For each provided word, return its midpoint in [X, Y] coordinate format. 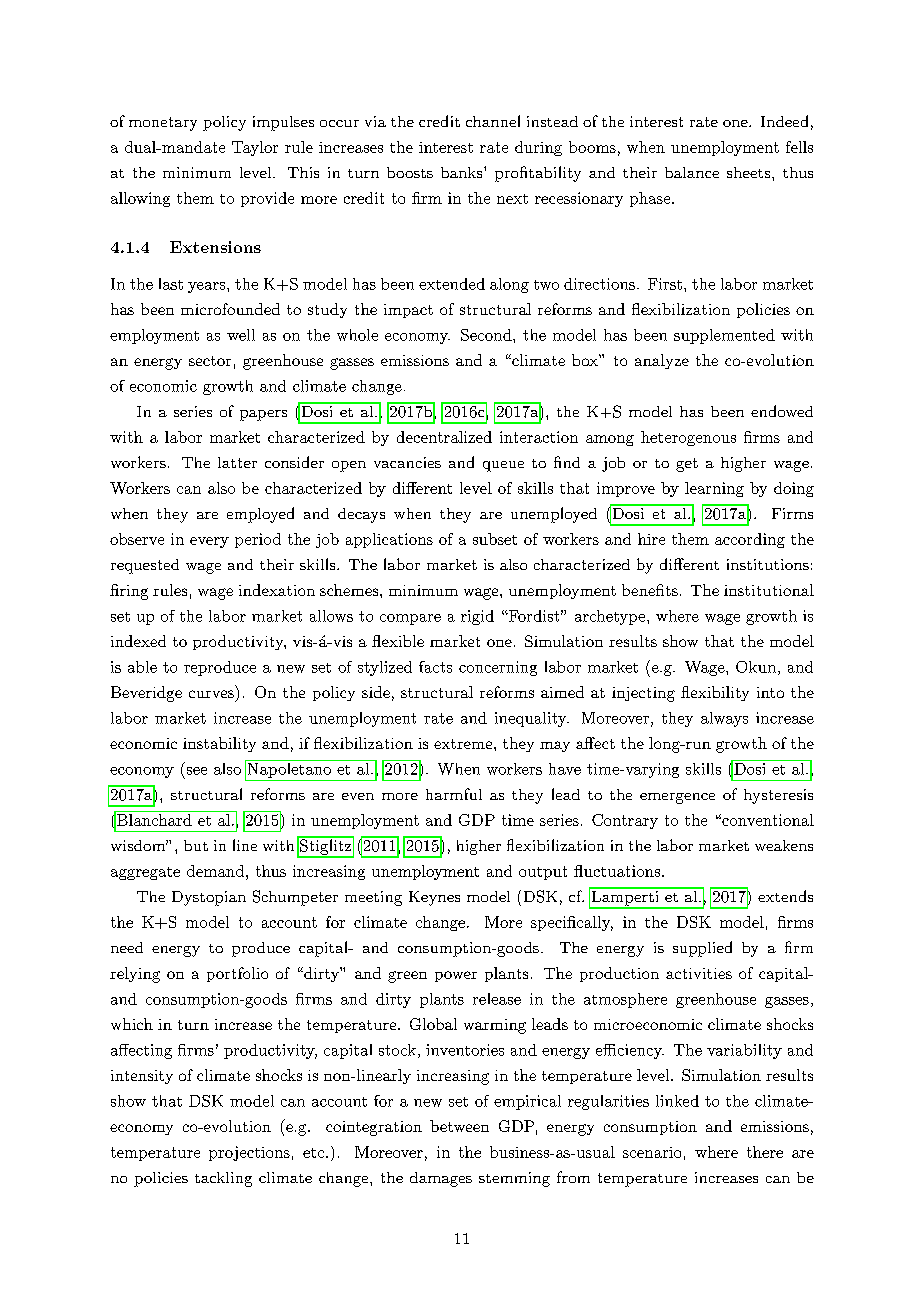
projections [249, 1153]
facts [435, 667]
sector [210, 361]
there [765, 1152]
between [459, 1126]
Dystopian [209, 898]
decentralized [444, 437]
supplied [702, 949]
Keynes [434, 898]
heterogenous [688, 438]
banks [463, 172]
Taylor [255, 148]
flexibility [715, 693]
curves [211, 694]
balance [692, 172]
